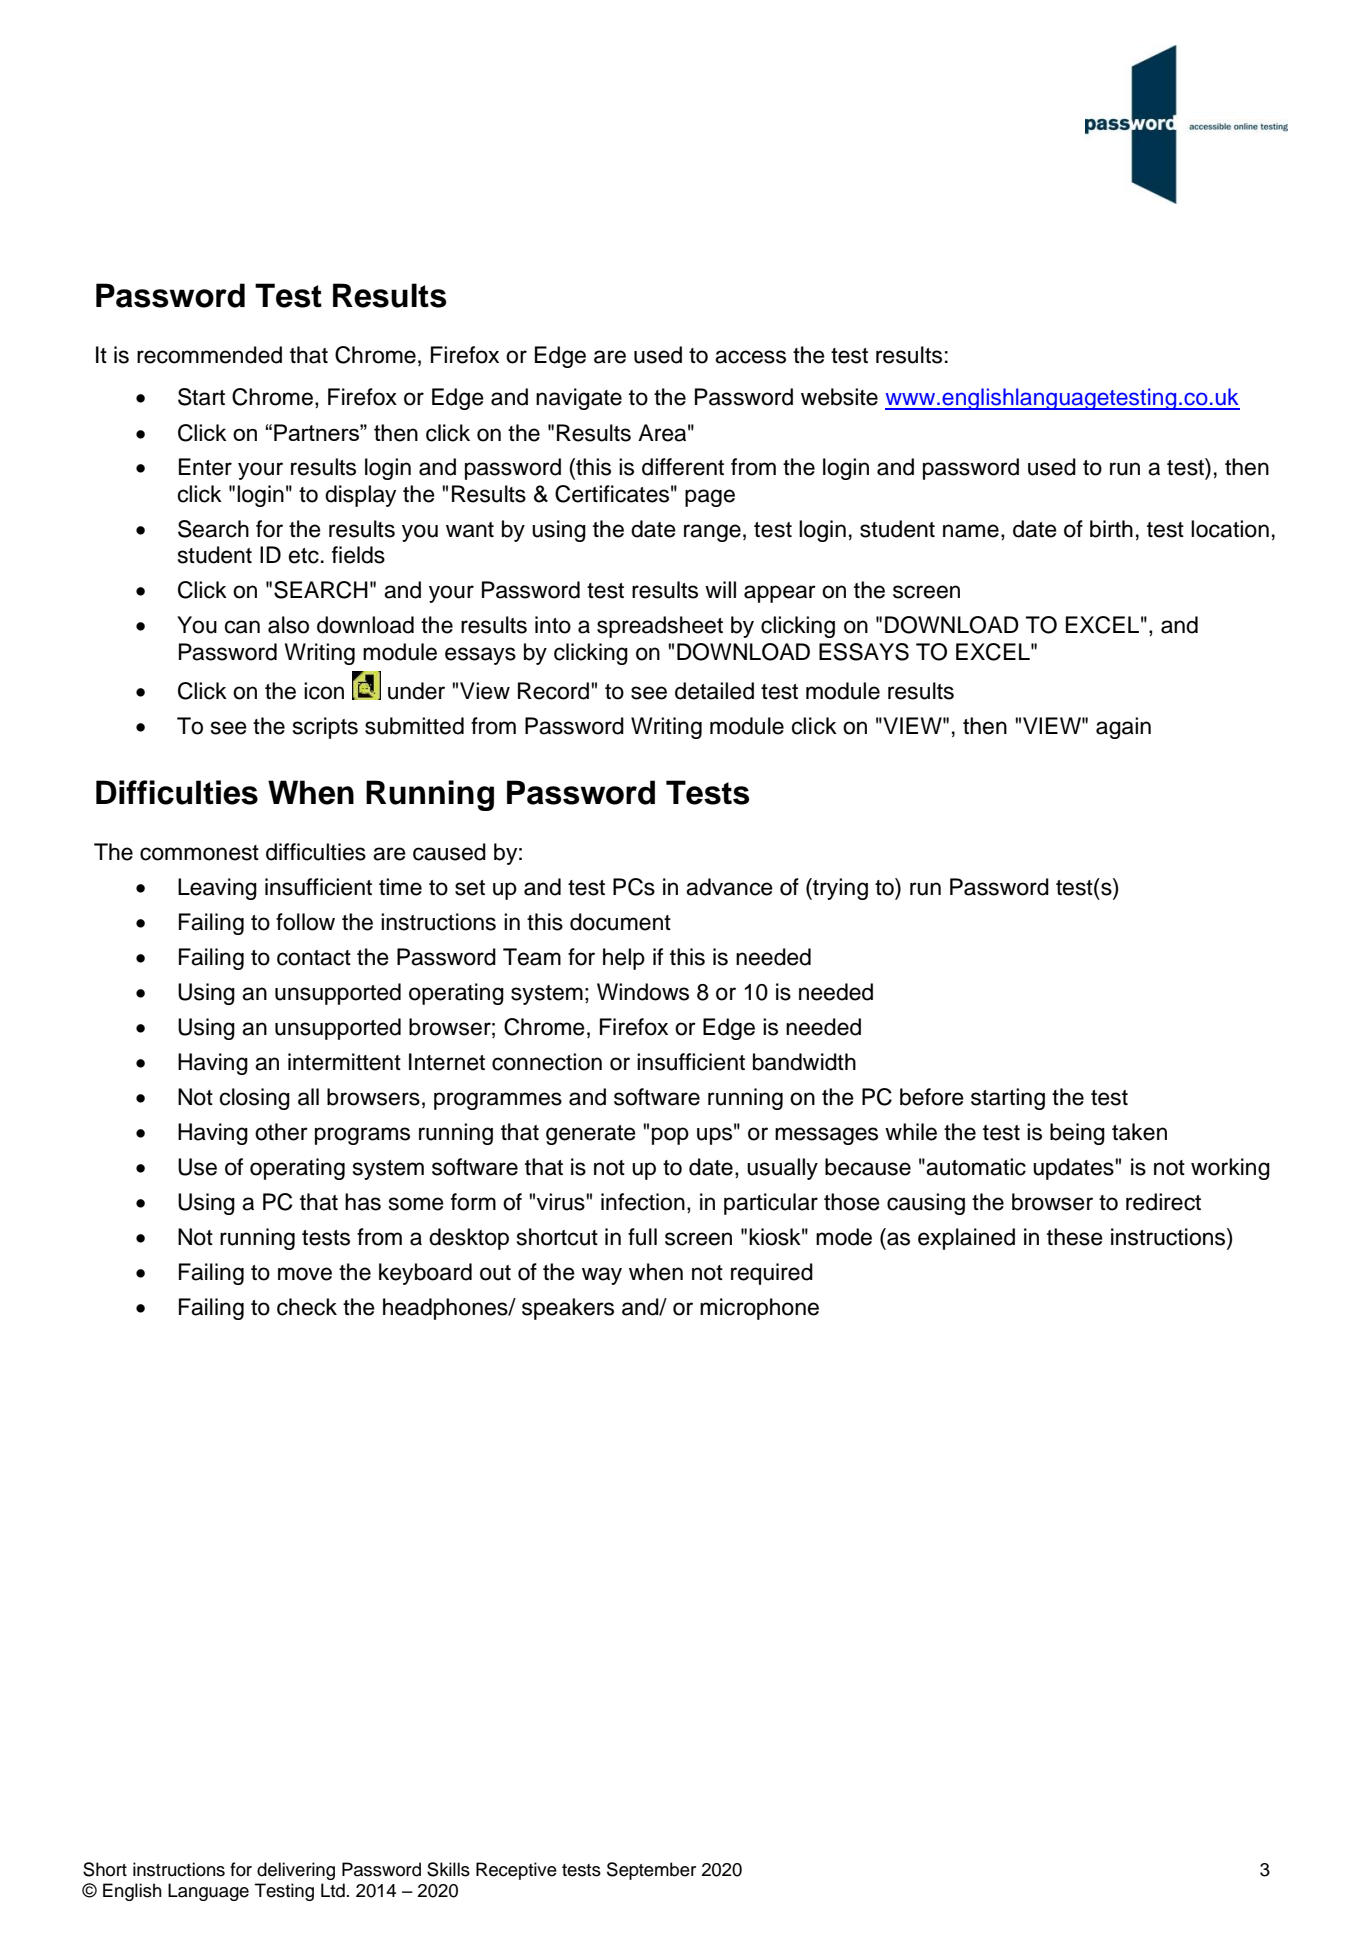 The height and width of the screenshot is (1940, 1372). Describe the element at coordinates (209, 355) in the screenshot. I see `recommended` at that location.
